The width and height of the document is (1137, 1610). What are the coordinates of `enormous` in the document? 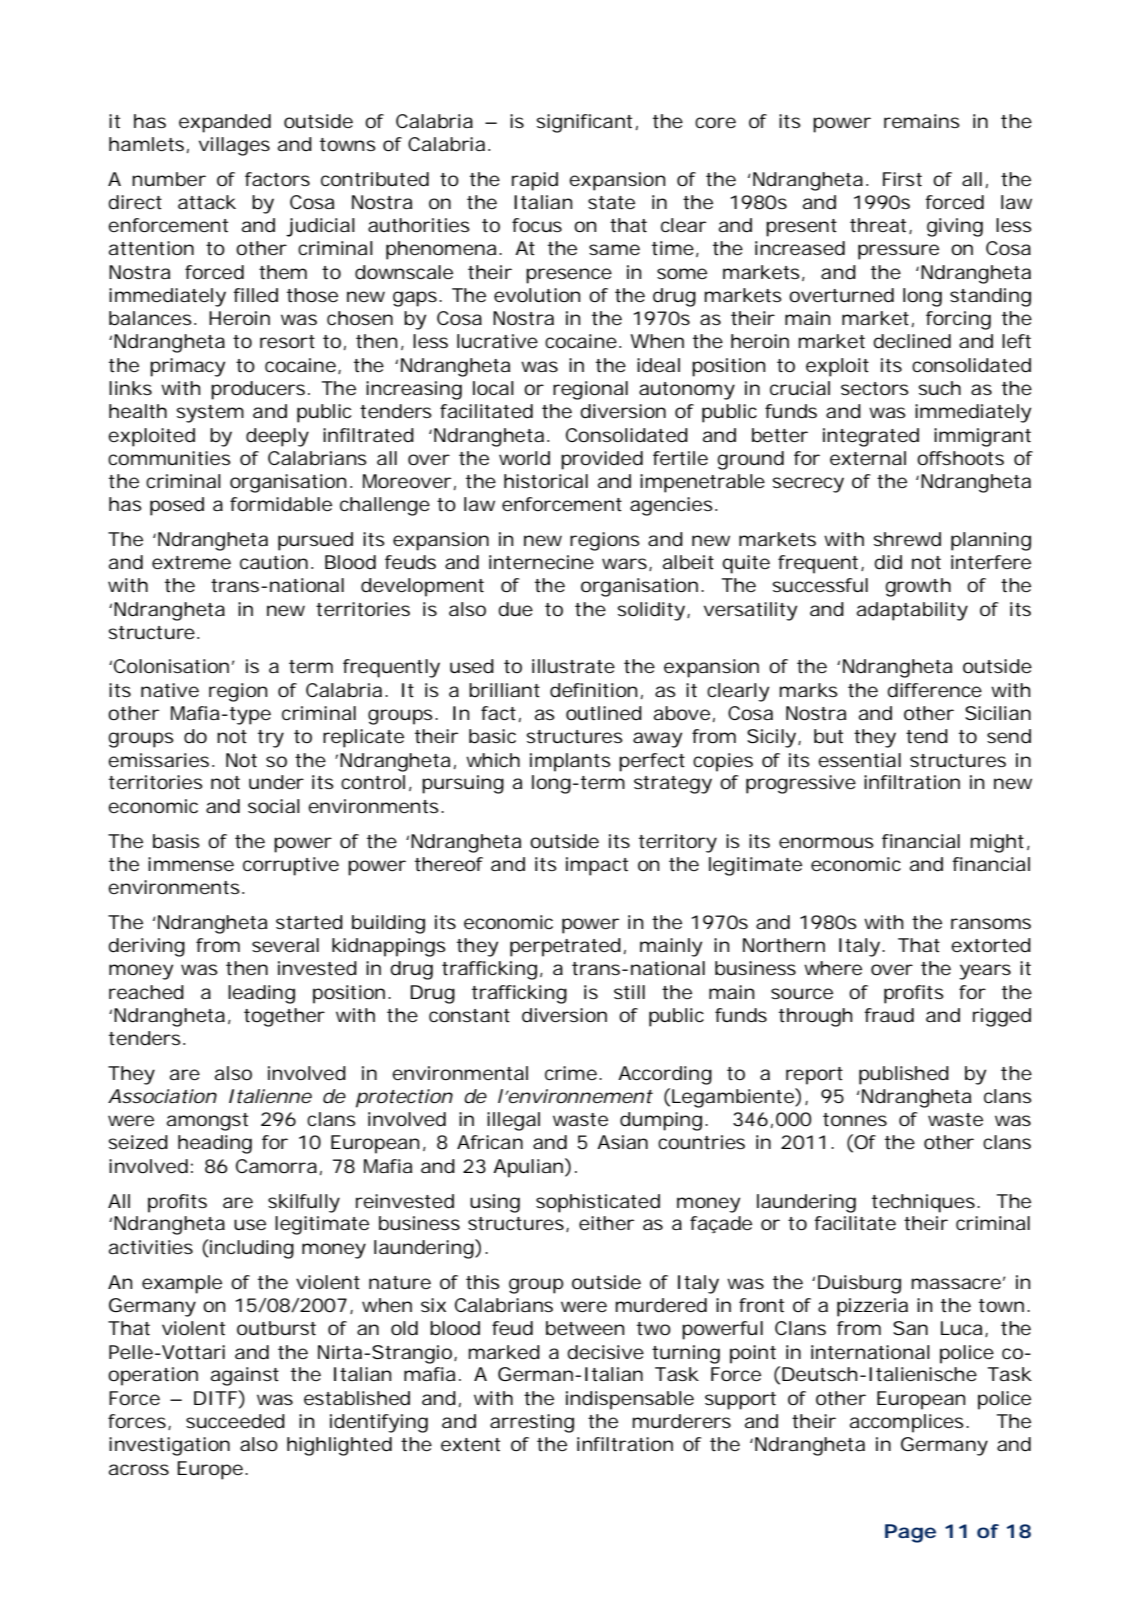 It's located at (826, 842).
